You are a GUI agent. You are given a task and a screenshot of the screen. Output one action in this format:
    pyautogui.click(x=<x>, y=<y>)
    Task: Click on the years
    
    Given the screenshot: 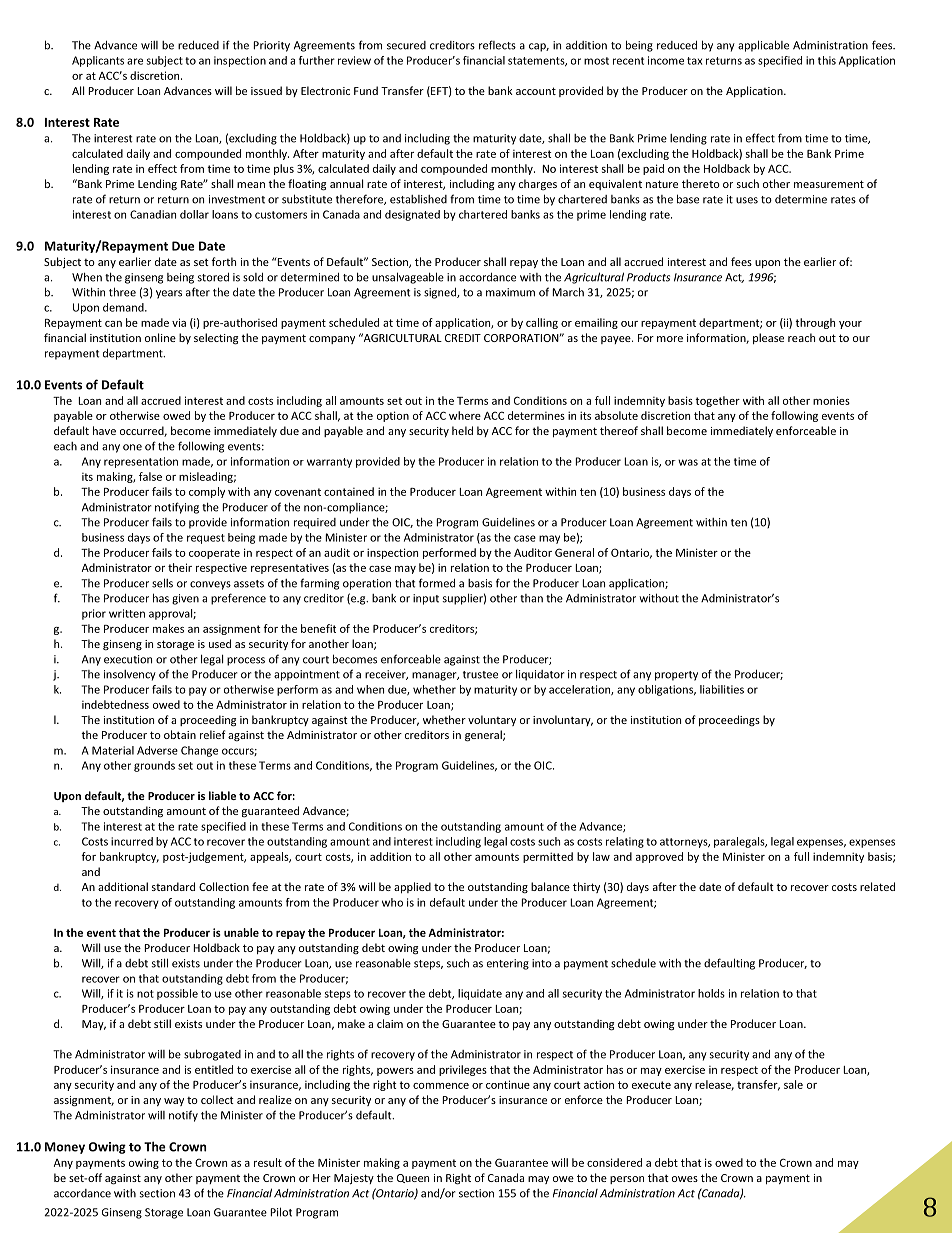 What is the action you would take?
    pyautogui.click(x=169, y=294)
